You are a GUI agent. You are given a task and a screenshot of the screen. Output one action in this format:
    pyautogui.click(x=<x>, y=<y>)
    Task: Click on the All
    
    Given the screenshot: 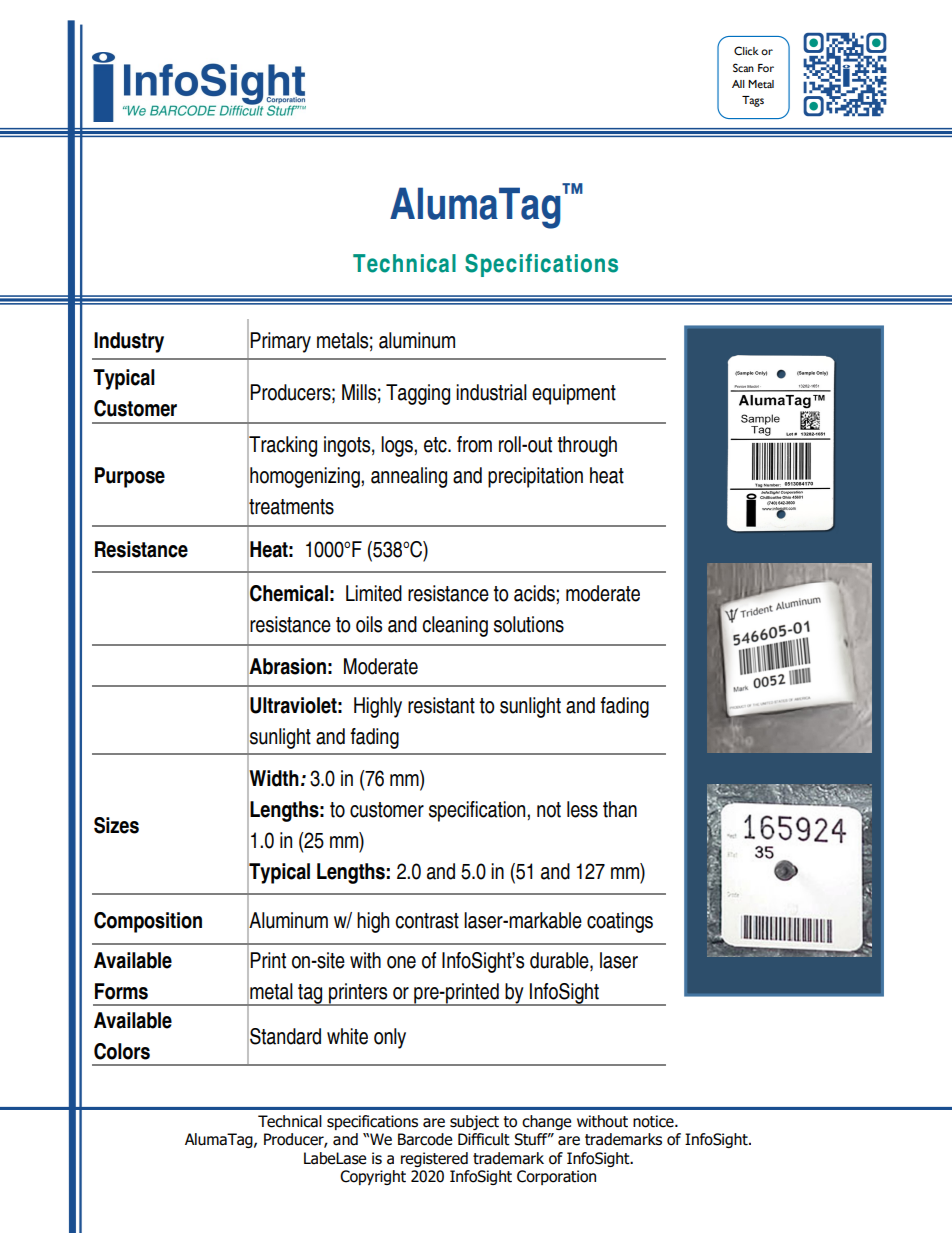 What is the action you would take?
    pyautogui.click(x=738, y=84)
